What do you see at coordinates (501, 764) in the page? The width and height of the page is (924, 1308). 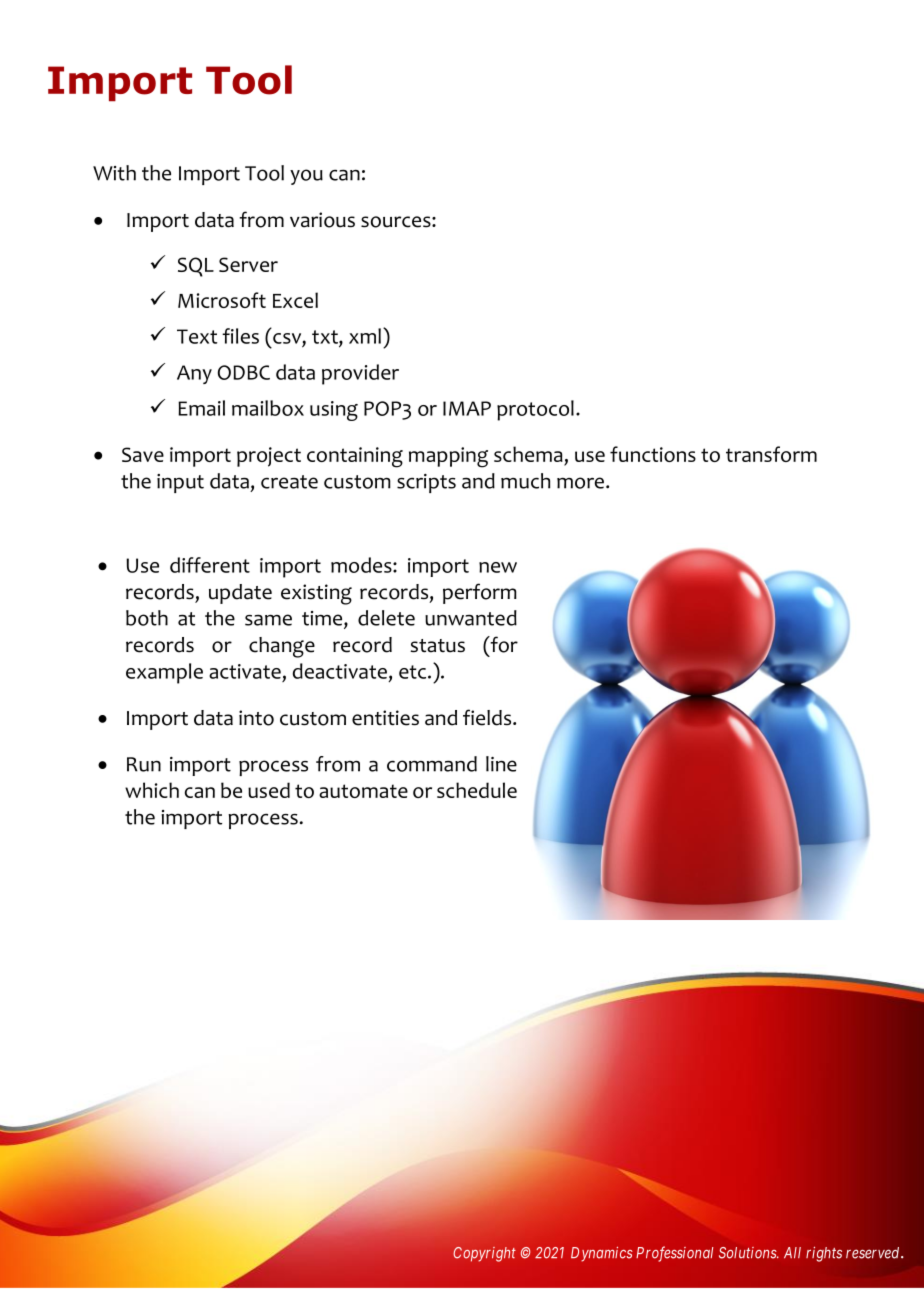 I see `line` at bounding box center [501, 764].
